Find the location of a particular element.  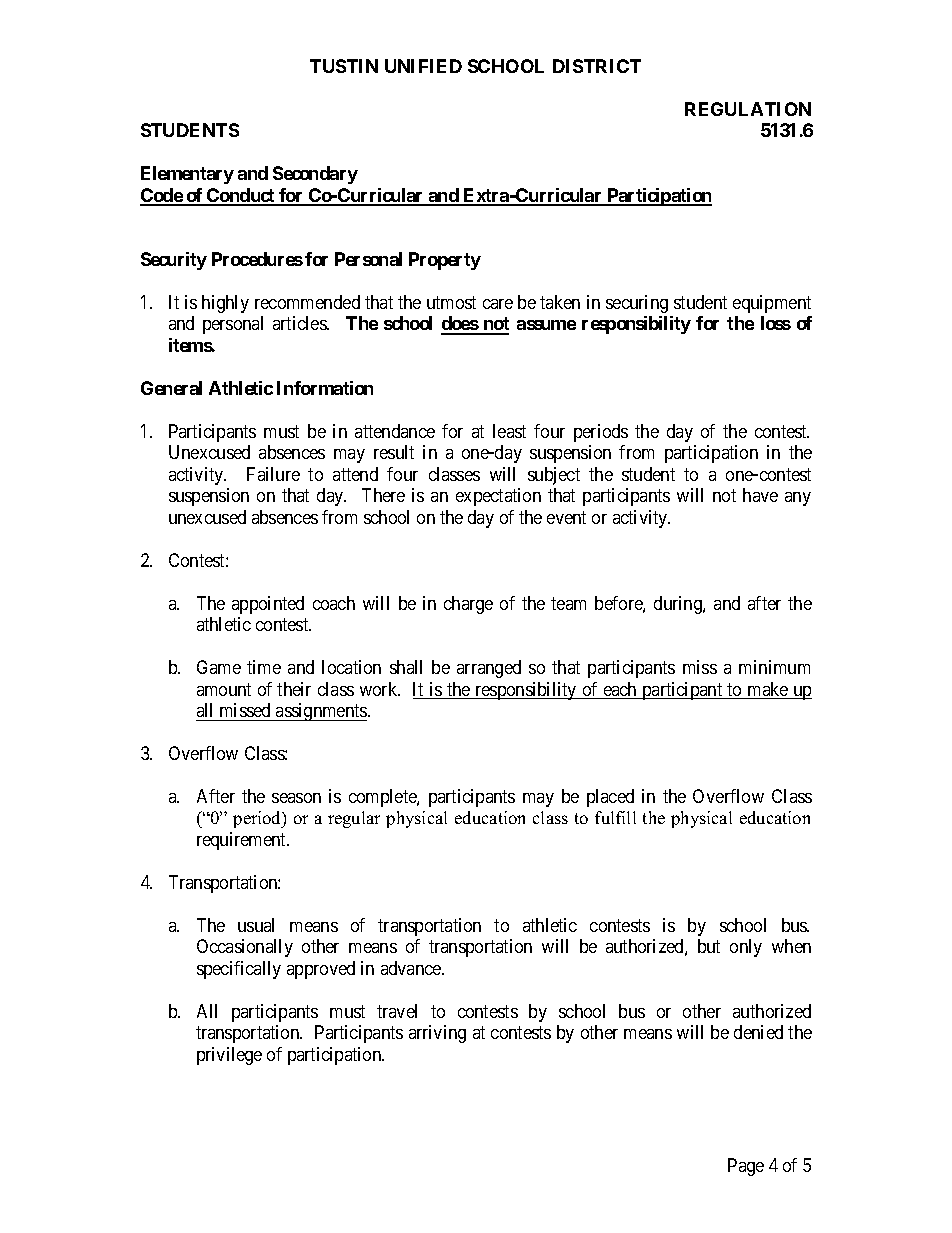

privilege is located at coordinates (229, 1056).
